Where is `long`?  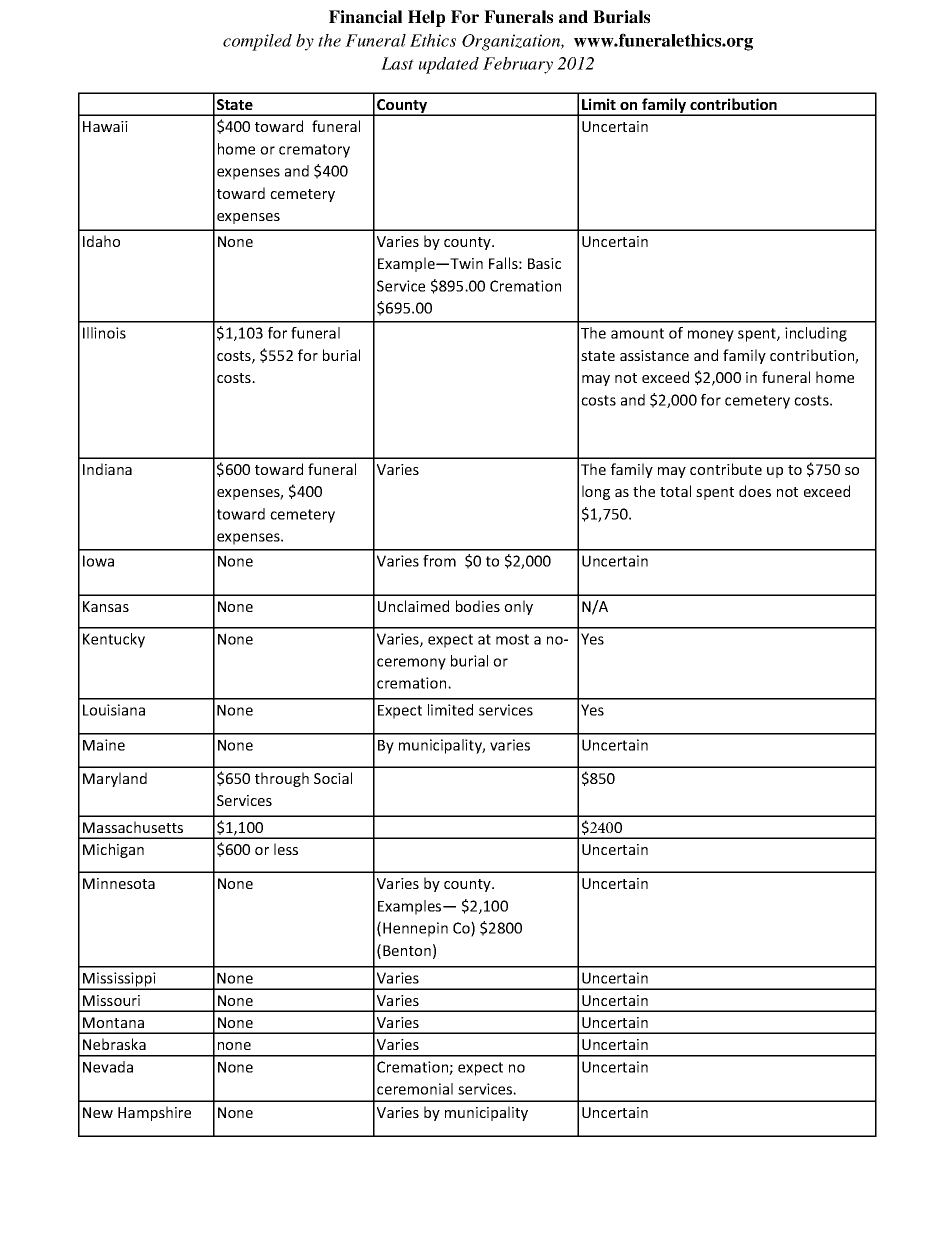 long is located at coordinates (596, 492).
